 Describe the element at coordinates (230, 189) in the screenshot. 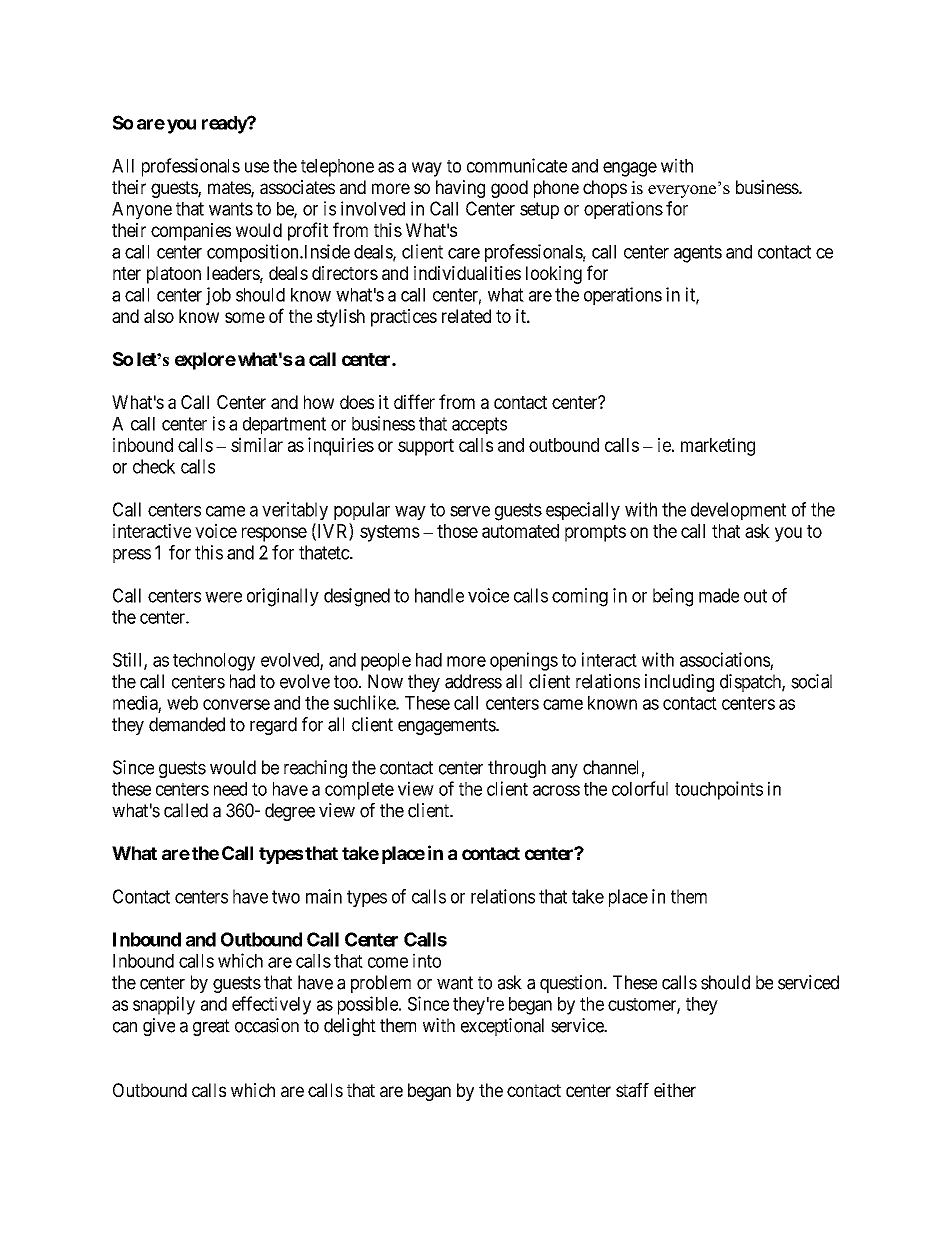

I see `mates` at that location.
